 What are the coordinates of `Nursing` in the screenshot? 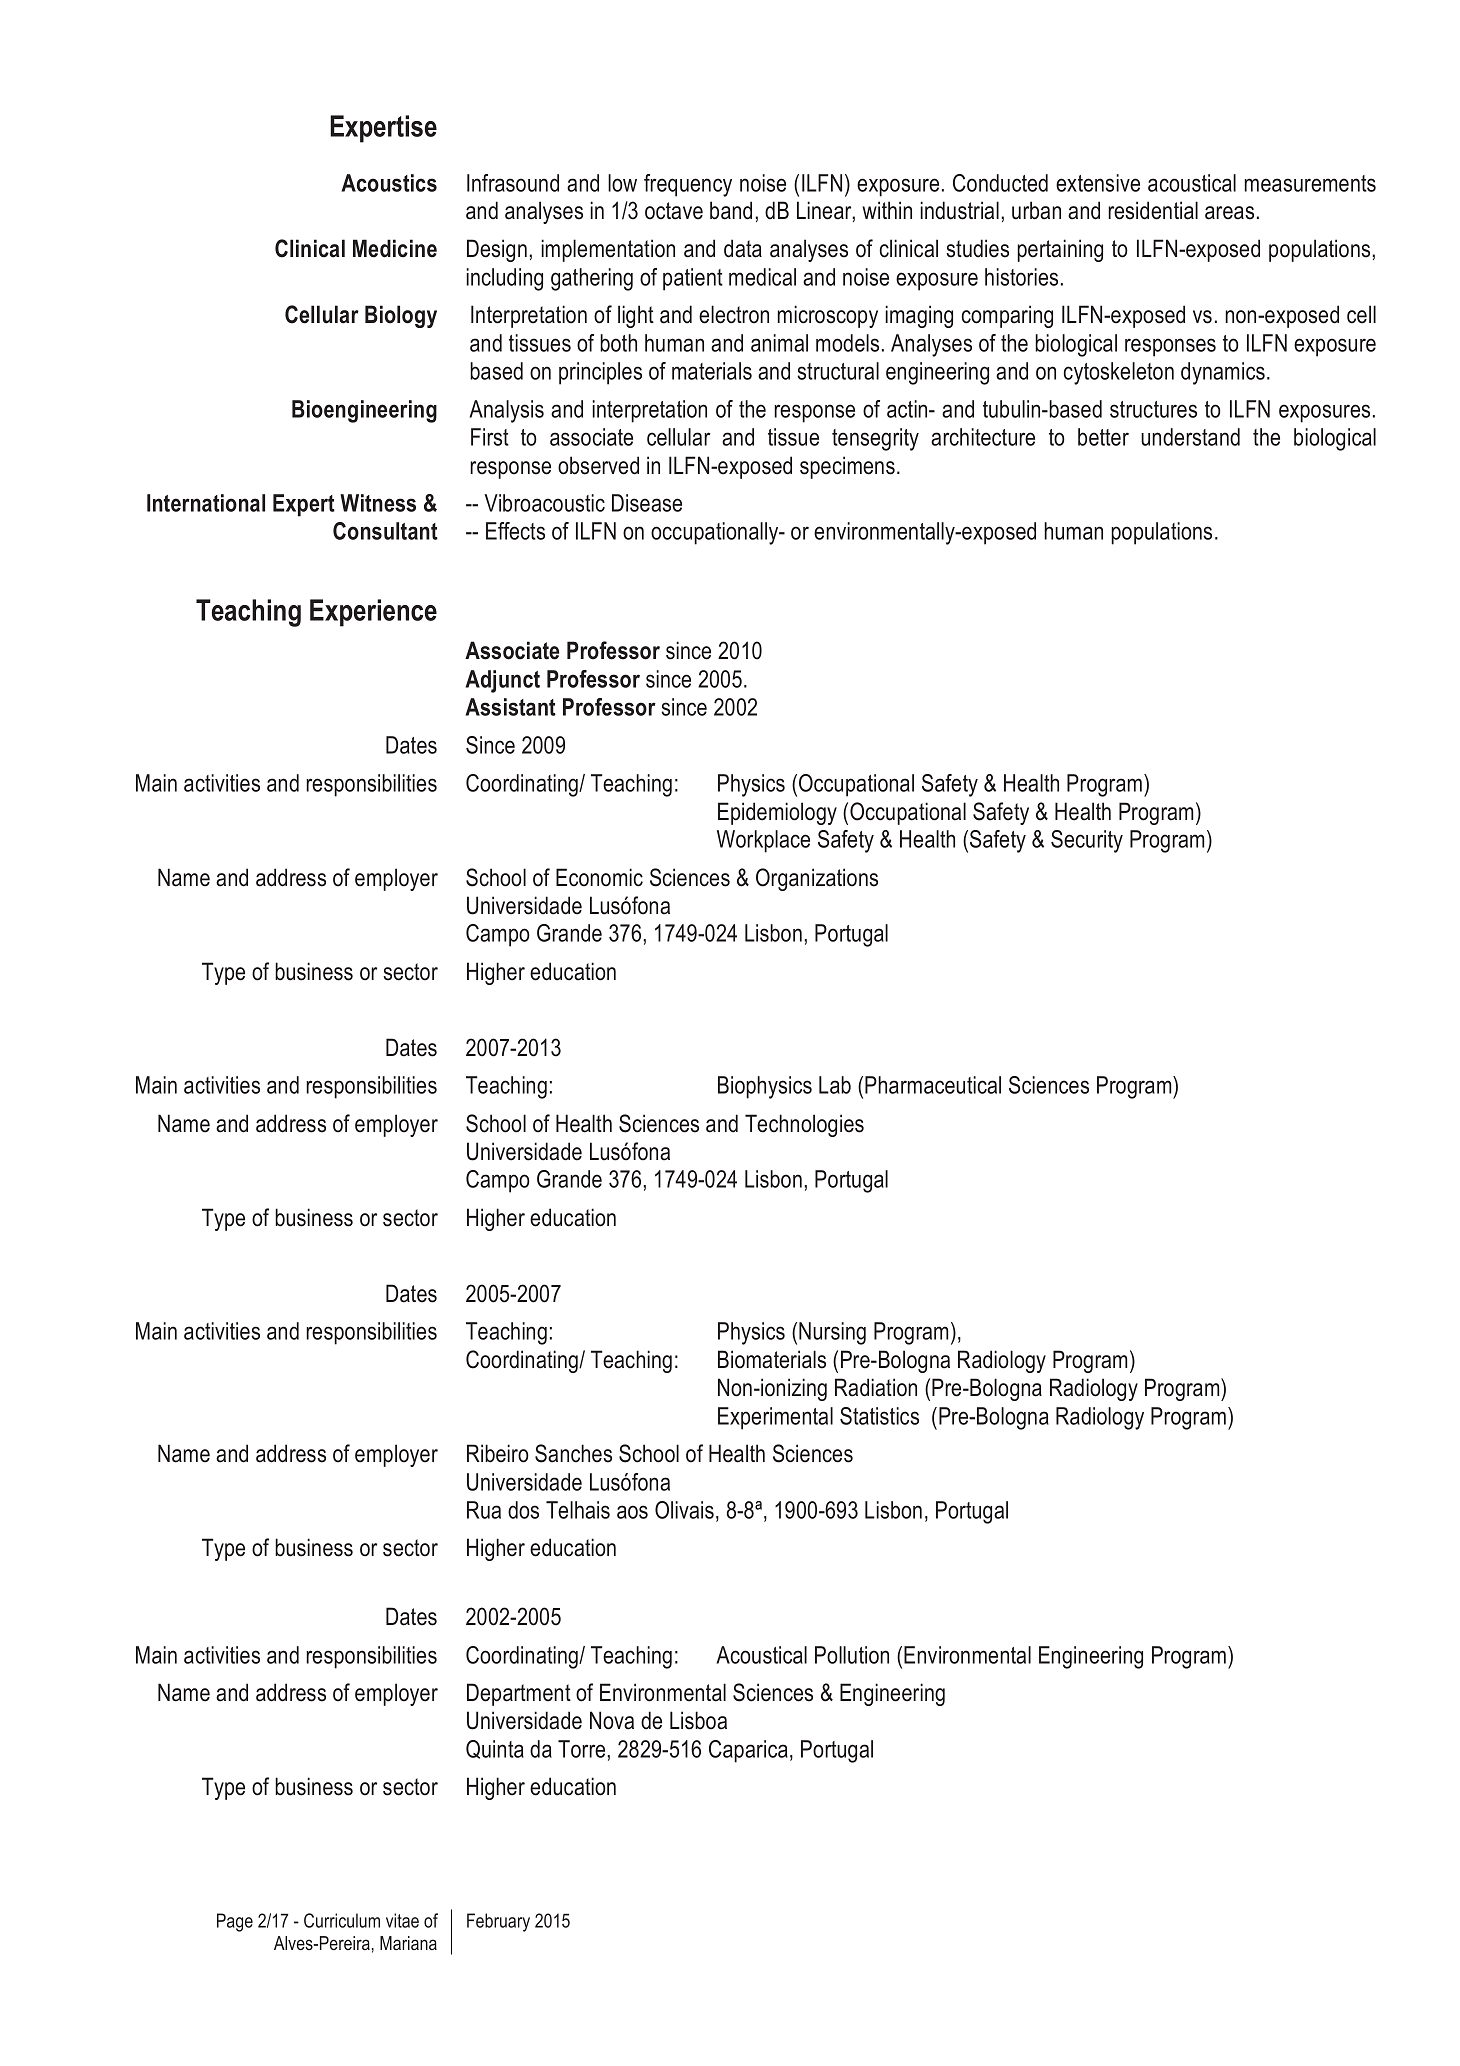 It's located at (832, 1333).
